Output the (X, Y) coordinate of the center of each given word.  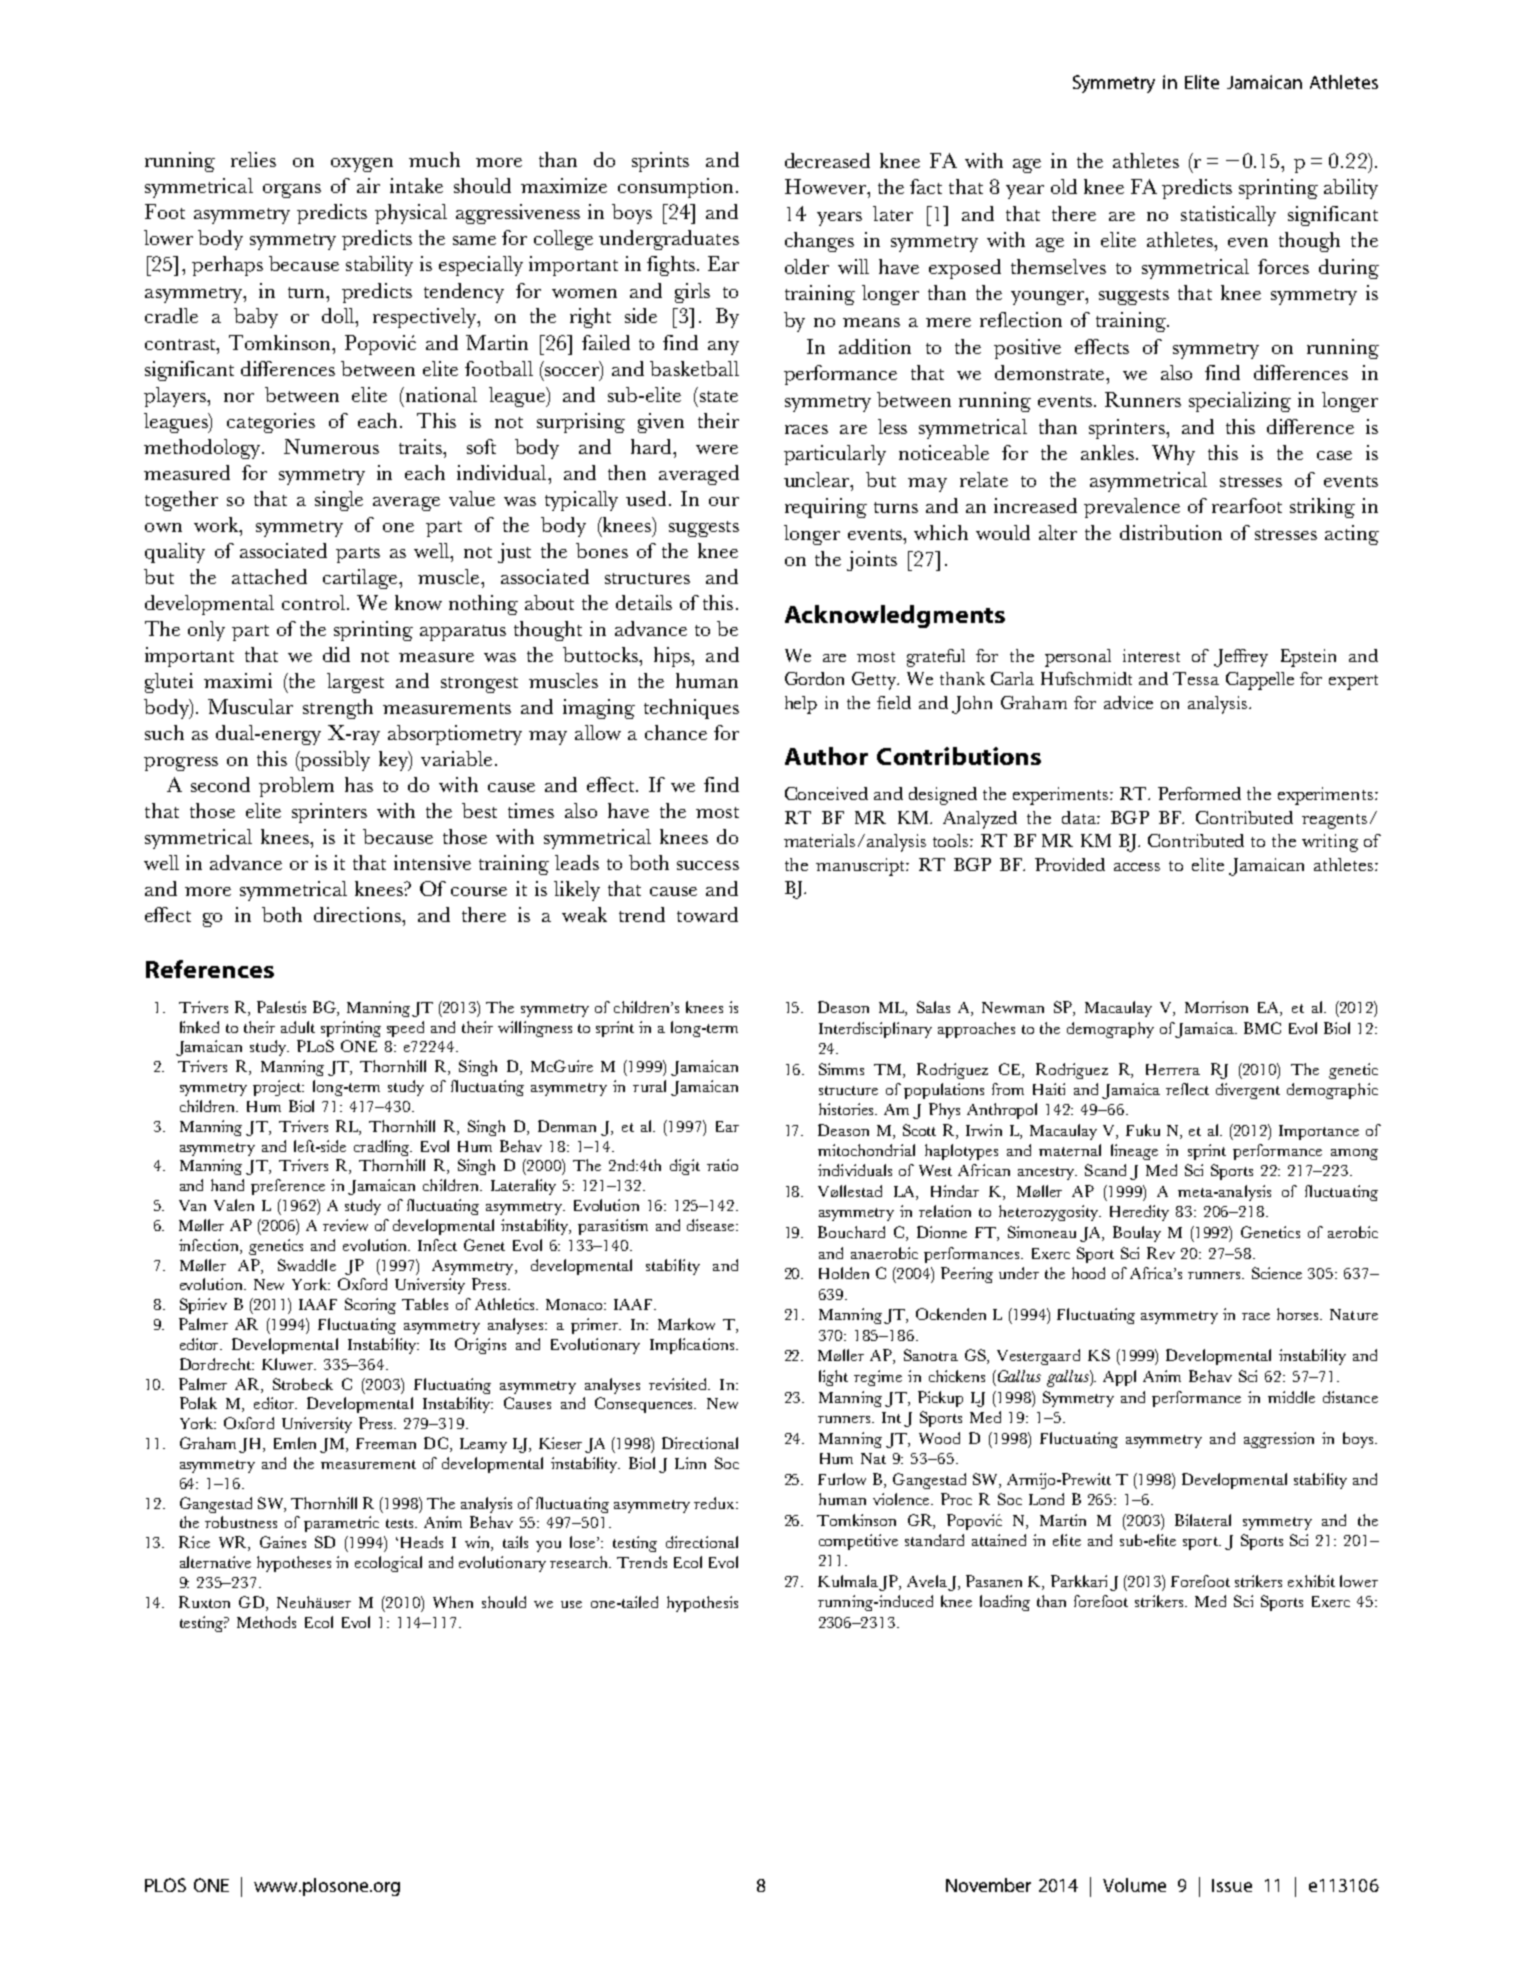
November (988, 1885)
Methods (266, 1622)
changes (819, 242)
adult (298, 1027)
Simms (841, 1069)
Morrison (1216, 1007)
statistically (1228, 216)
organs (292, 191)
